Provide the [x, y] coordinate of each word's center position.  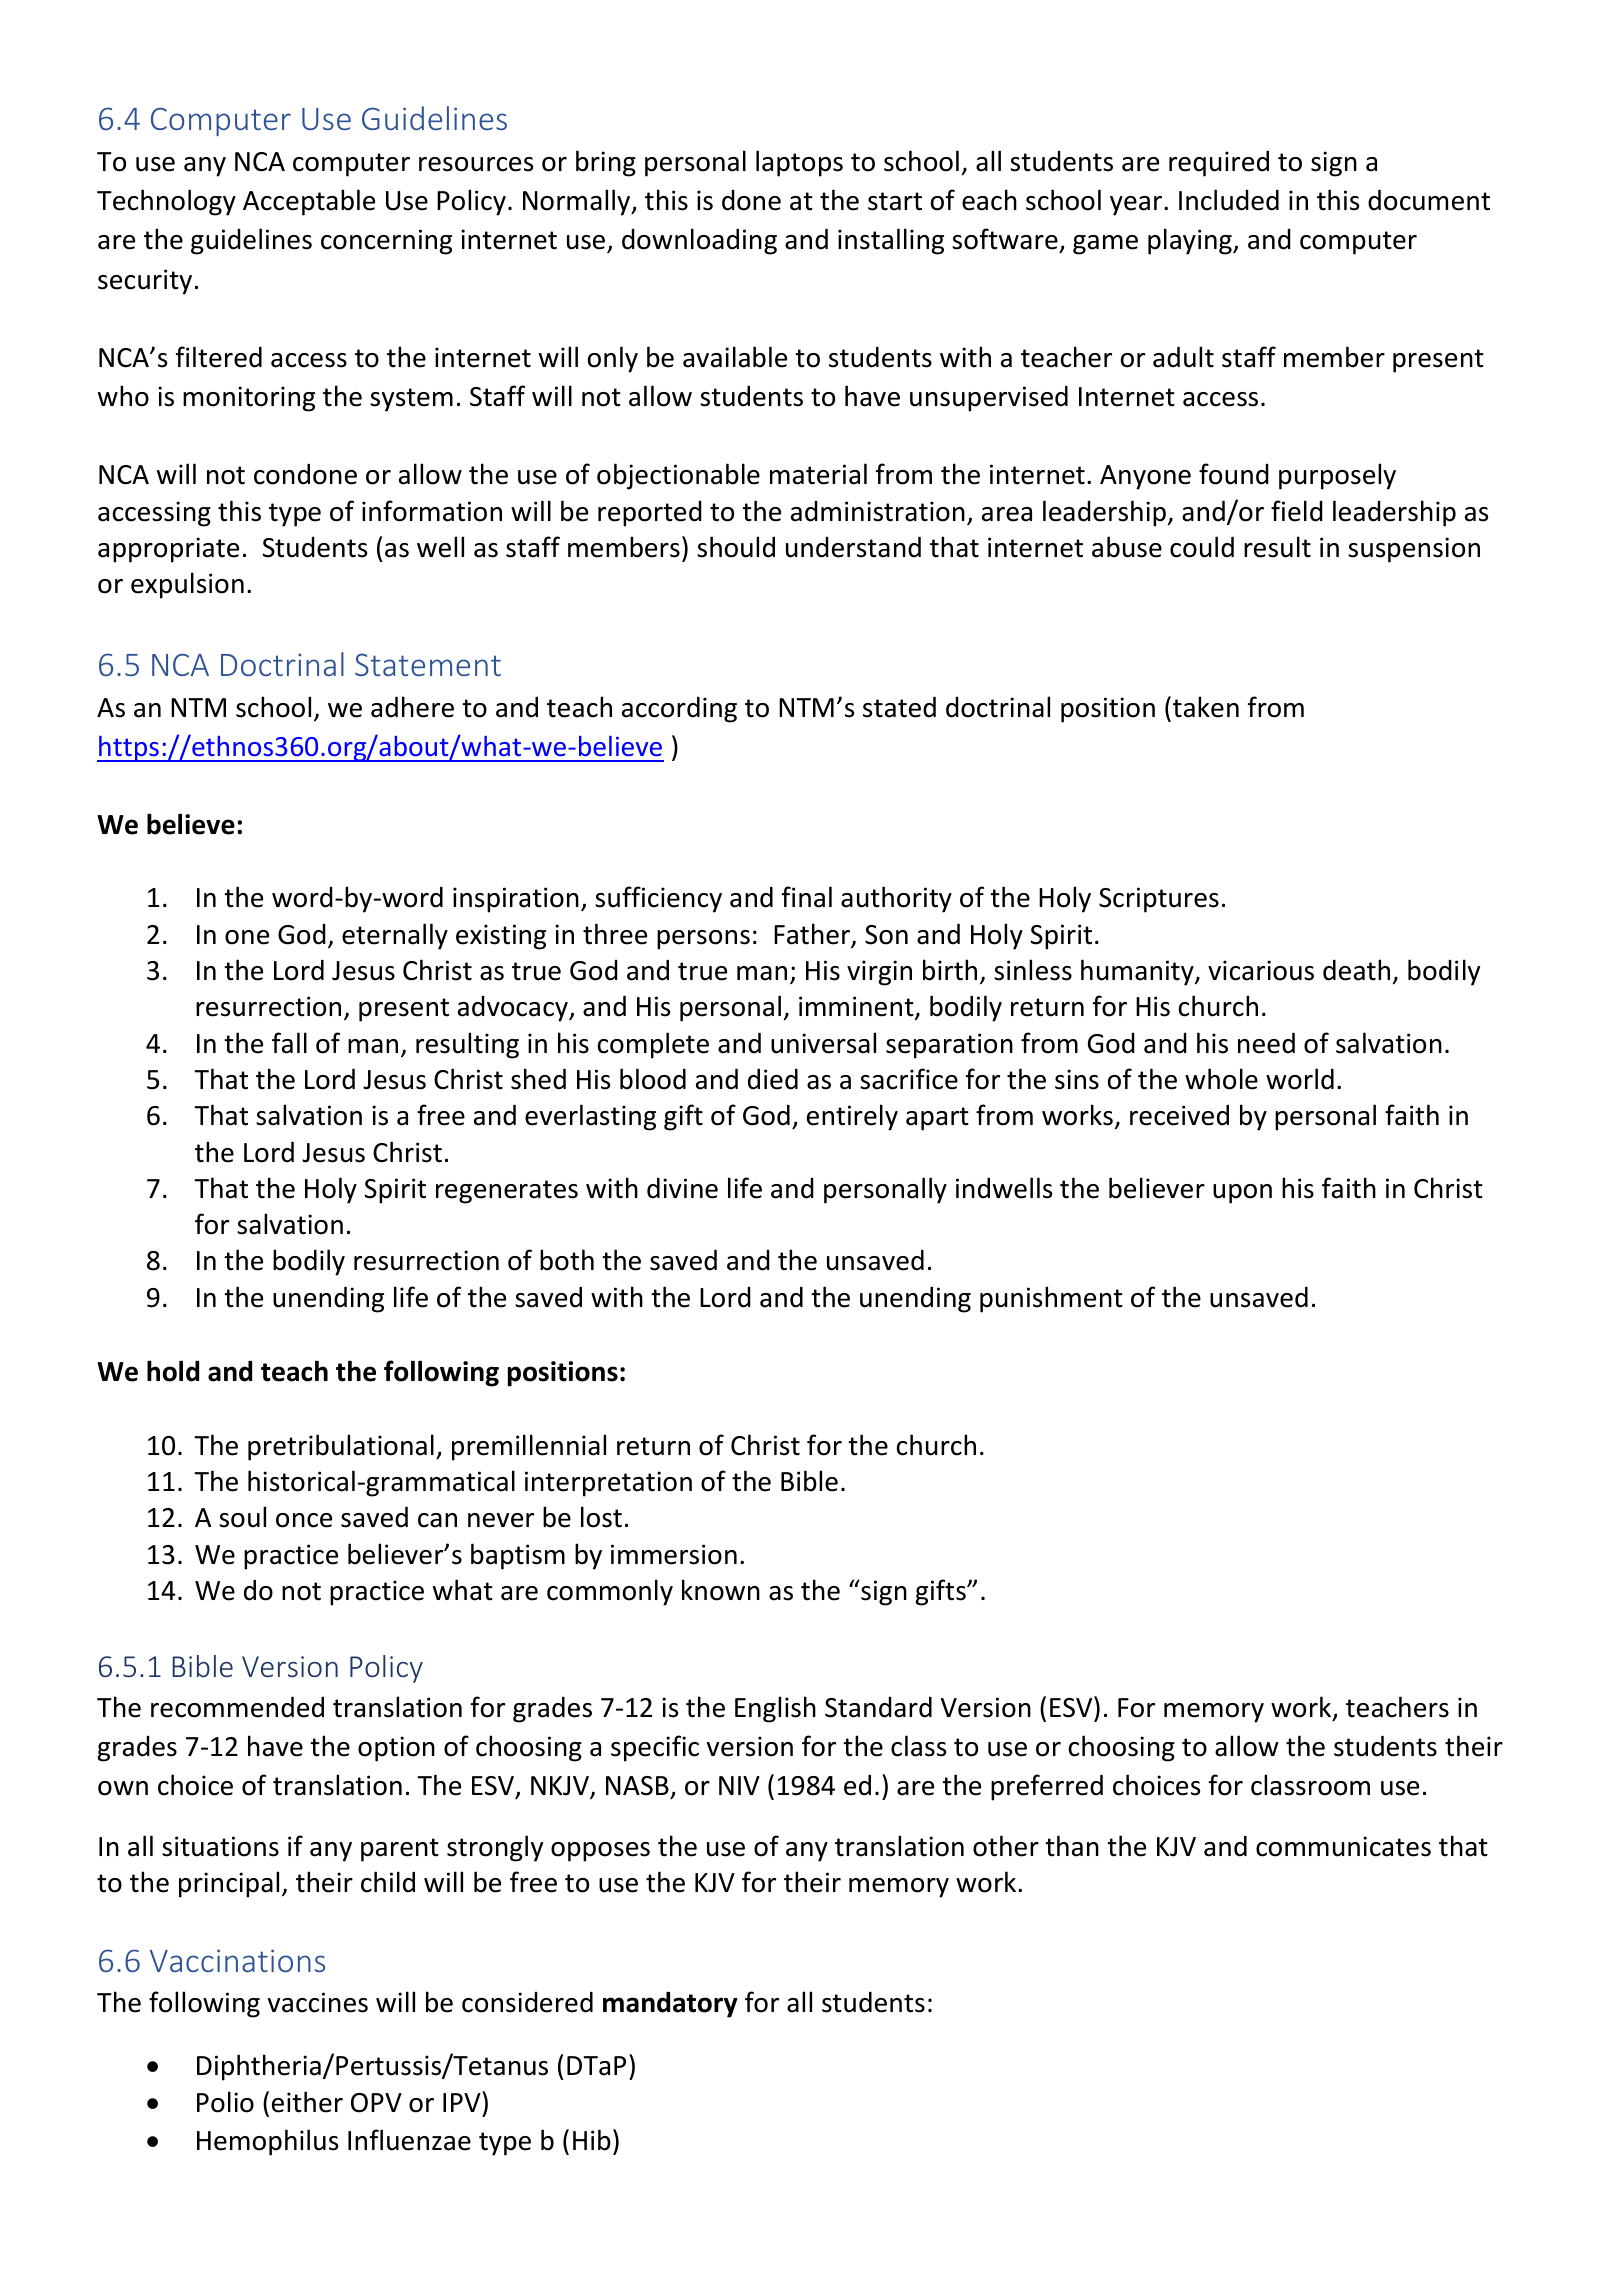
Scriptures [1159, 900]
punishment [1051, 1299]
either [307, 2102]
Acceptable [309, 202]
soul [242, 1517]
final [807, 897]
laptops [799, 163]
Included [1229, 200]
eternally [395, 936]
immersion [674, 1554]
